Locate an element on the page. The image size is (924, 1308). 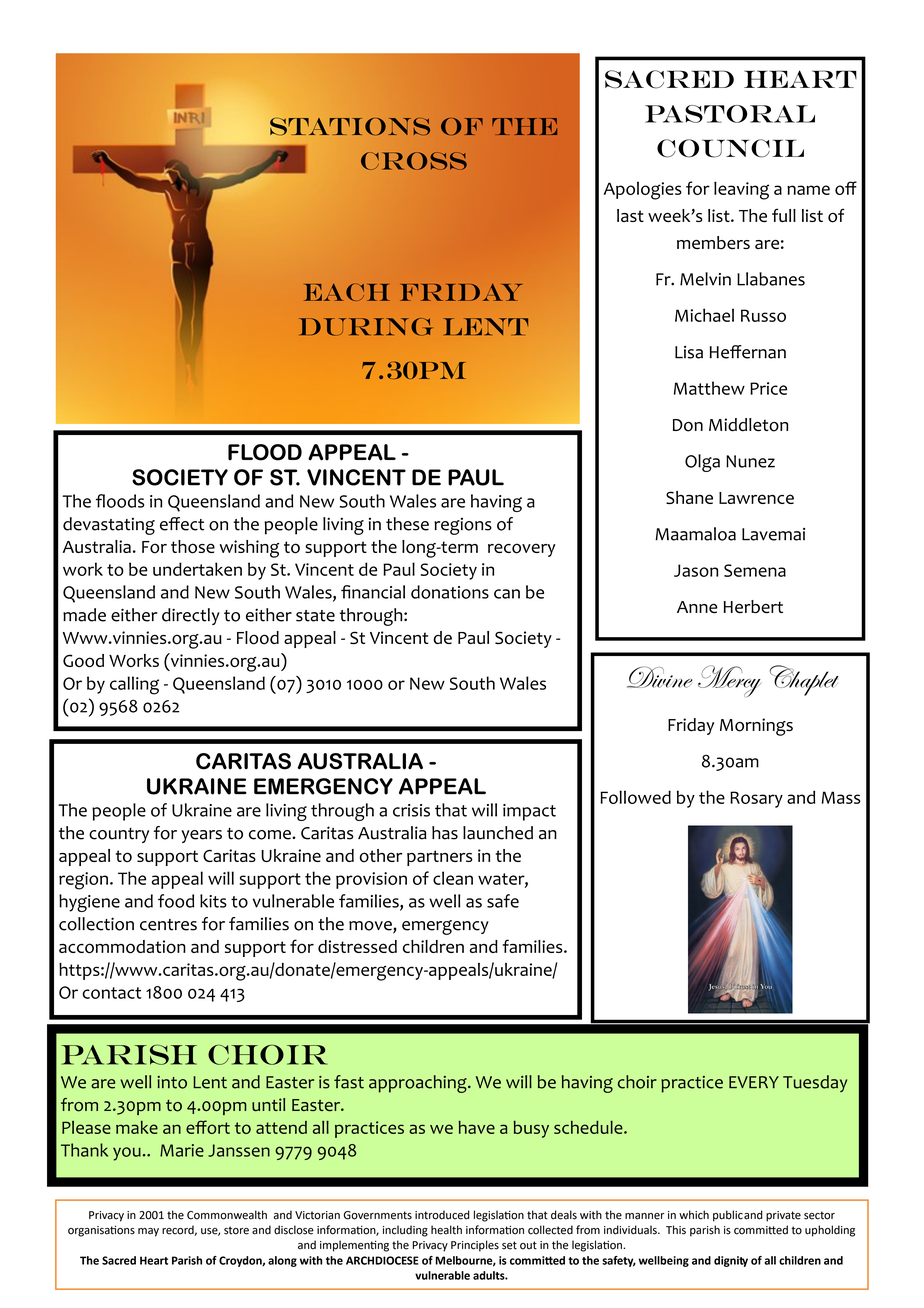
approaching is located at coordinates (419, 1084).
